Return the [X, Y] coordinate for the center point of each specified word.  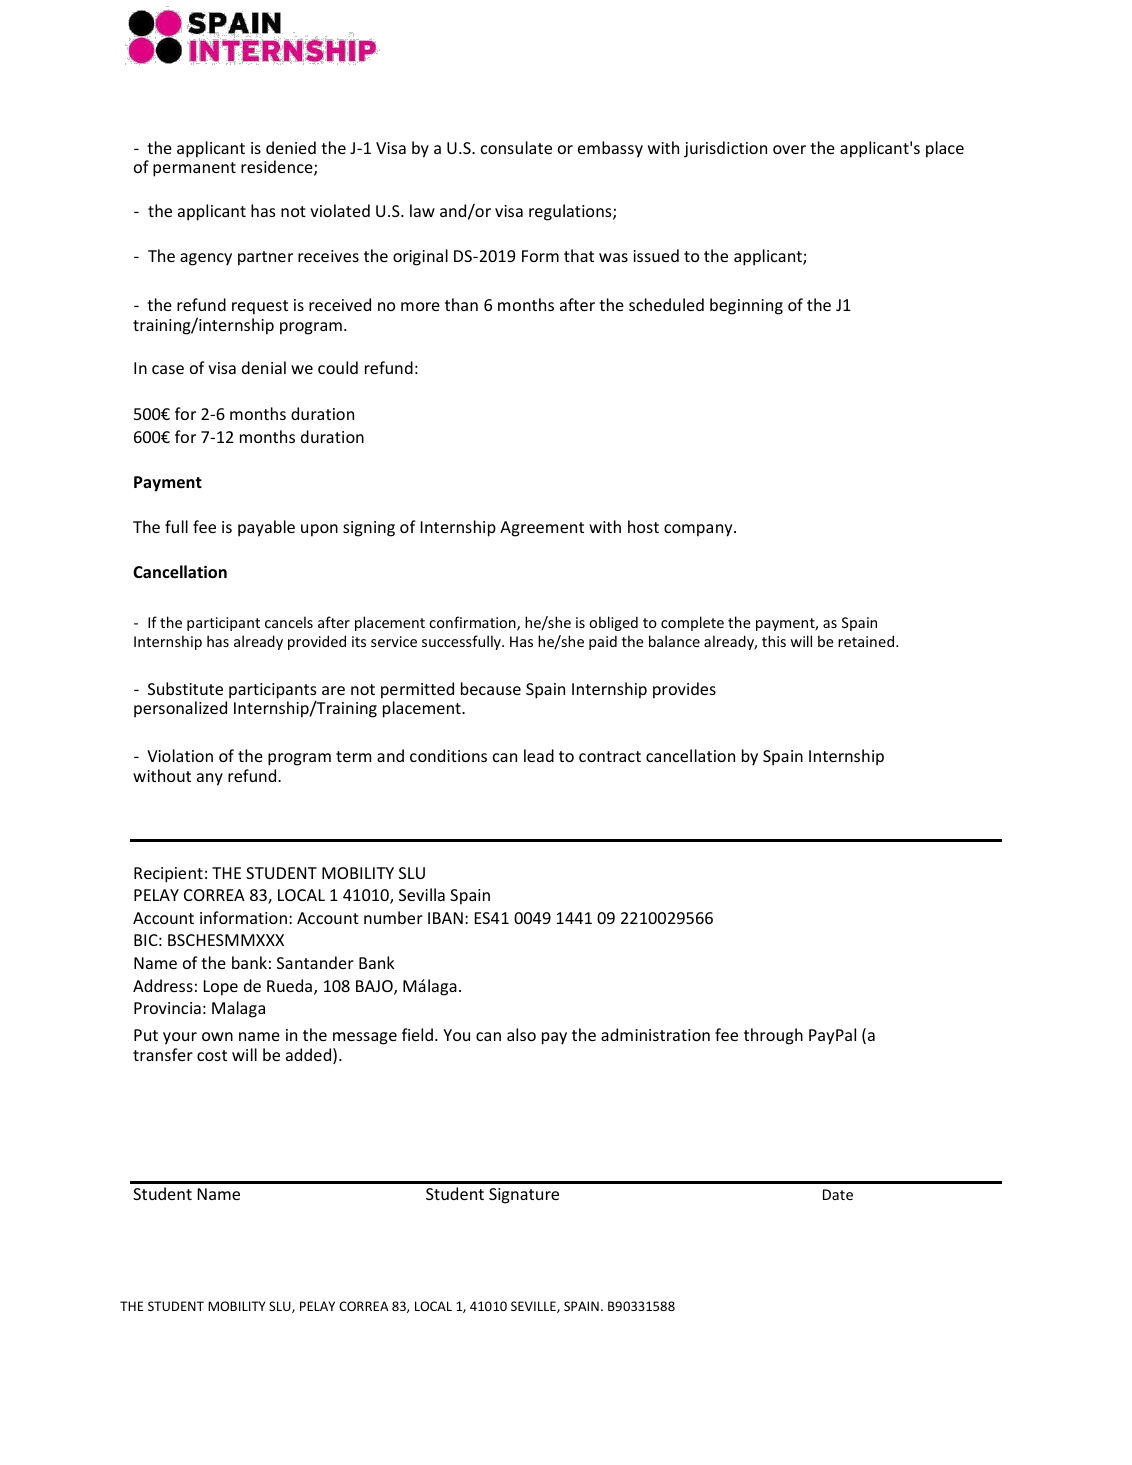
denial [264, 367]
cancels [289, 622]
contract [610, 756]
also [521, 1034]
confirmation [473, 623]
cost [212, 1055]
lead [539, 755]
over [789, 149]
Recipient [168, 875]
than [461, 304]
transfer [163, 1054]
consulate [516, 147]
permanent [194, 169]
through [773, 1036]
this [774, 641]
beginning [746, 306]
